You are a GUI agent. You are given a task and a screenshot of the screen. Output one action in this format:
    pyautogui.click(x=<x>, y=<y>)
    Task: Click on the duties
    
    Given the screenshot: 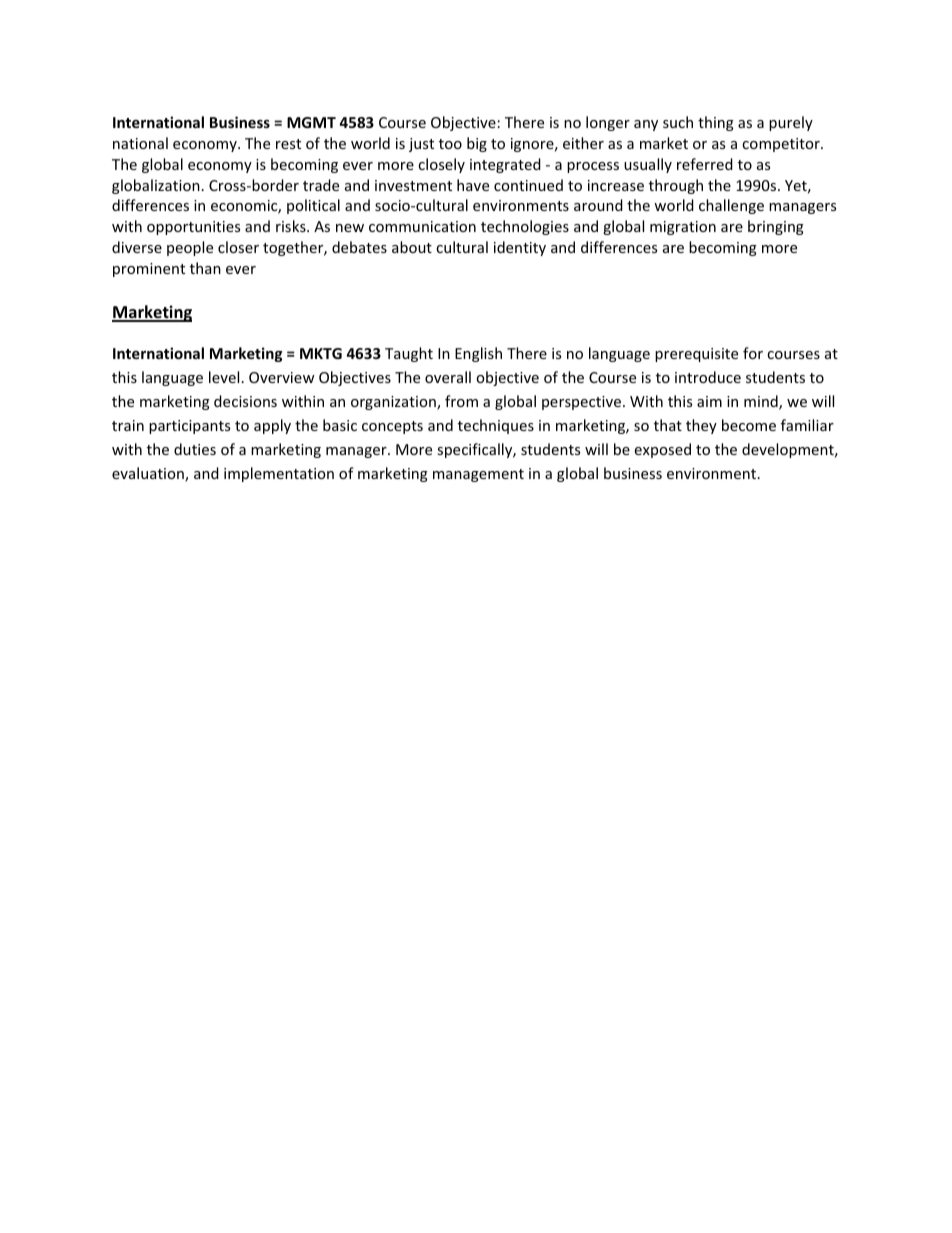 What is the action you would take?
    pyautogui.click(x=195, y=449)
